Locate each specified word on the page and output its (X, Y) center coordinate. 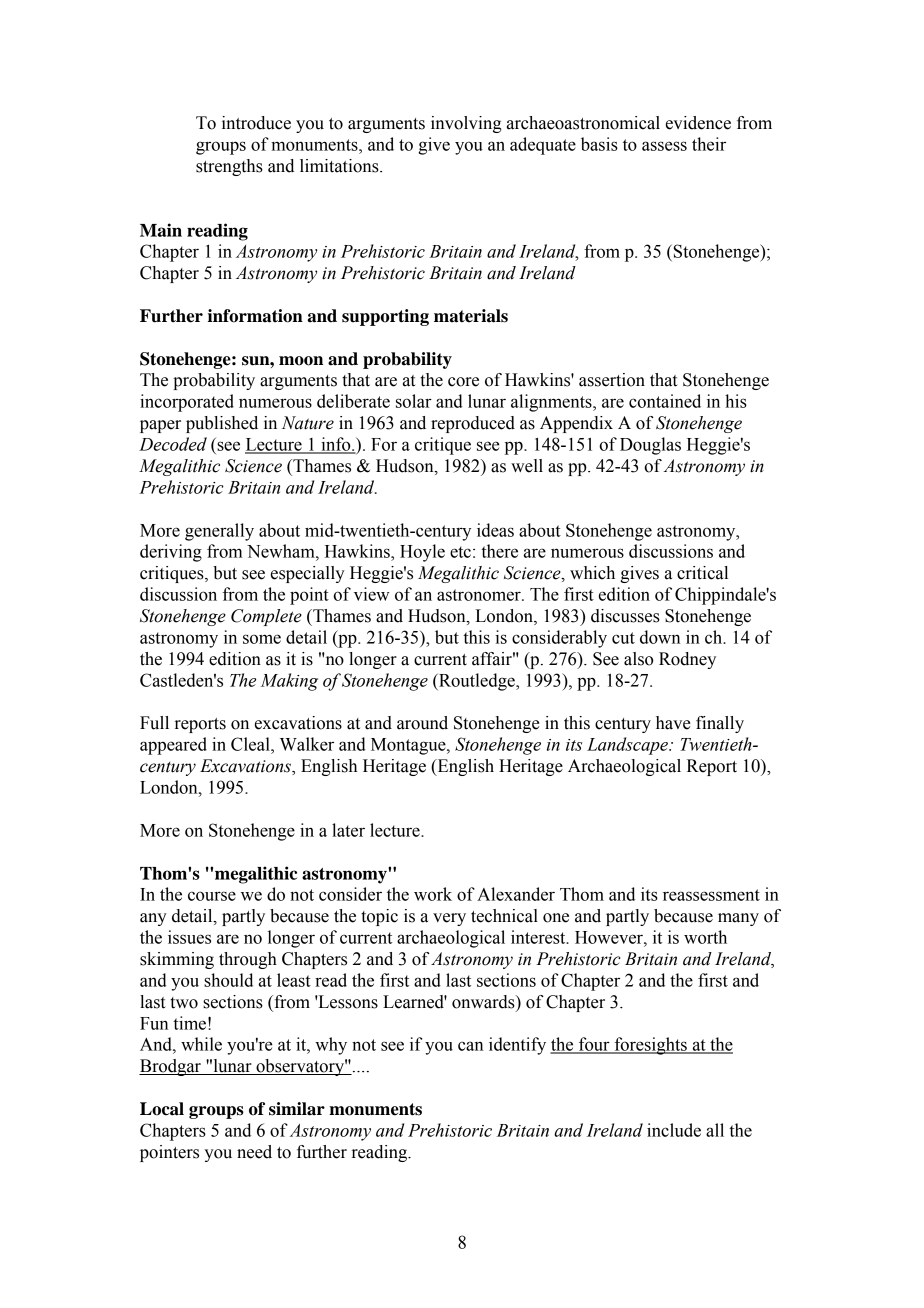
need (254, 1152)
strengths (229, 167)
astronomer (480, 595)
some (262, 639)
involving (466, 124)
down (660, 637)
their (709, 144)
